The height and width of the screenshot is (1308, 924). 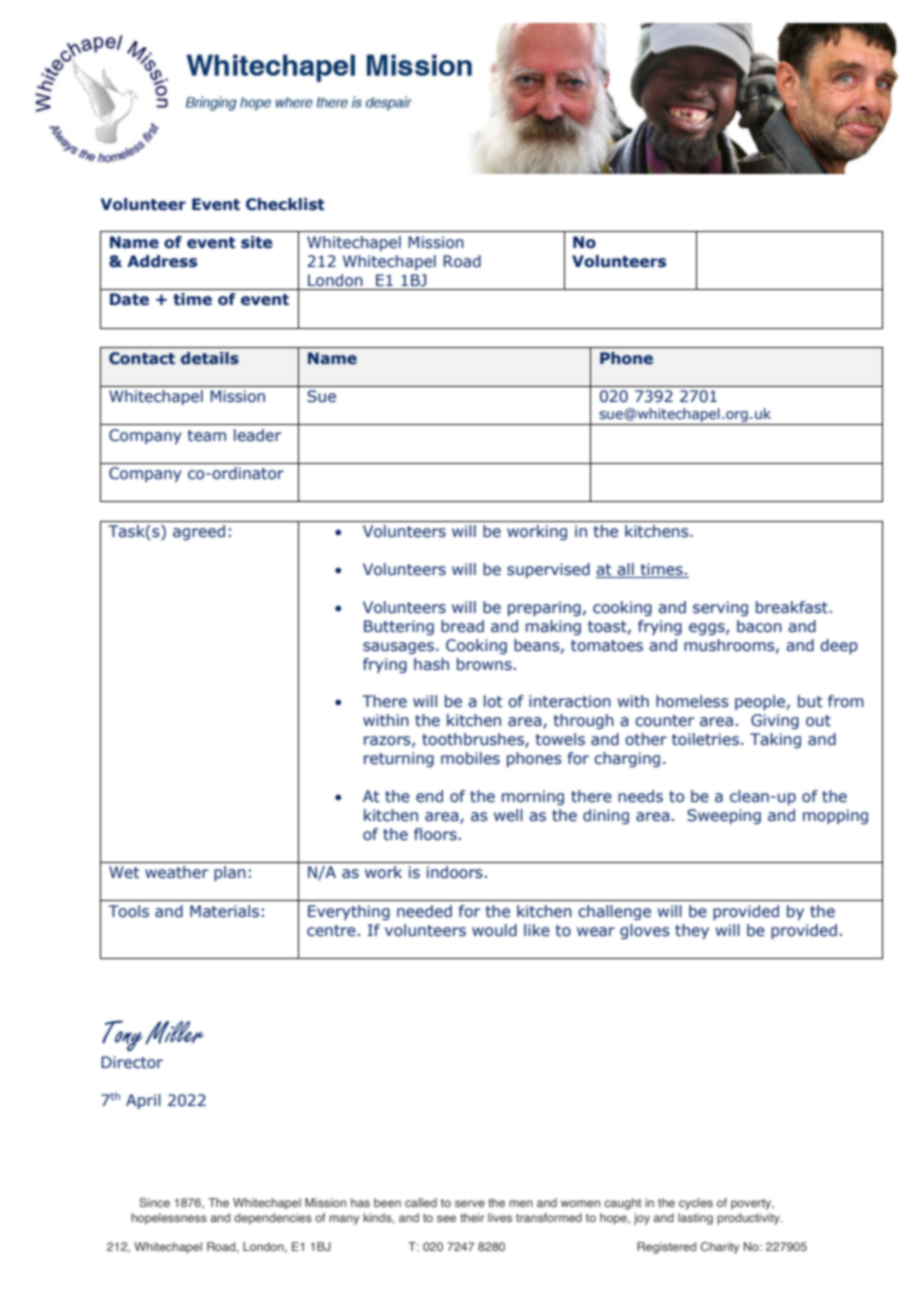 I want to click on agreed, so click(x=199, y=532).
